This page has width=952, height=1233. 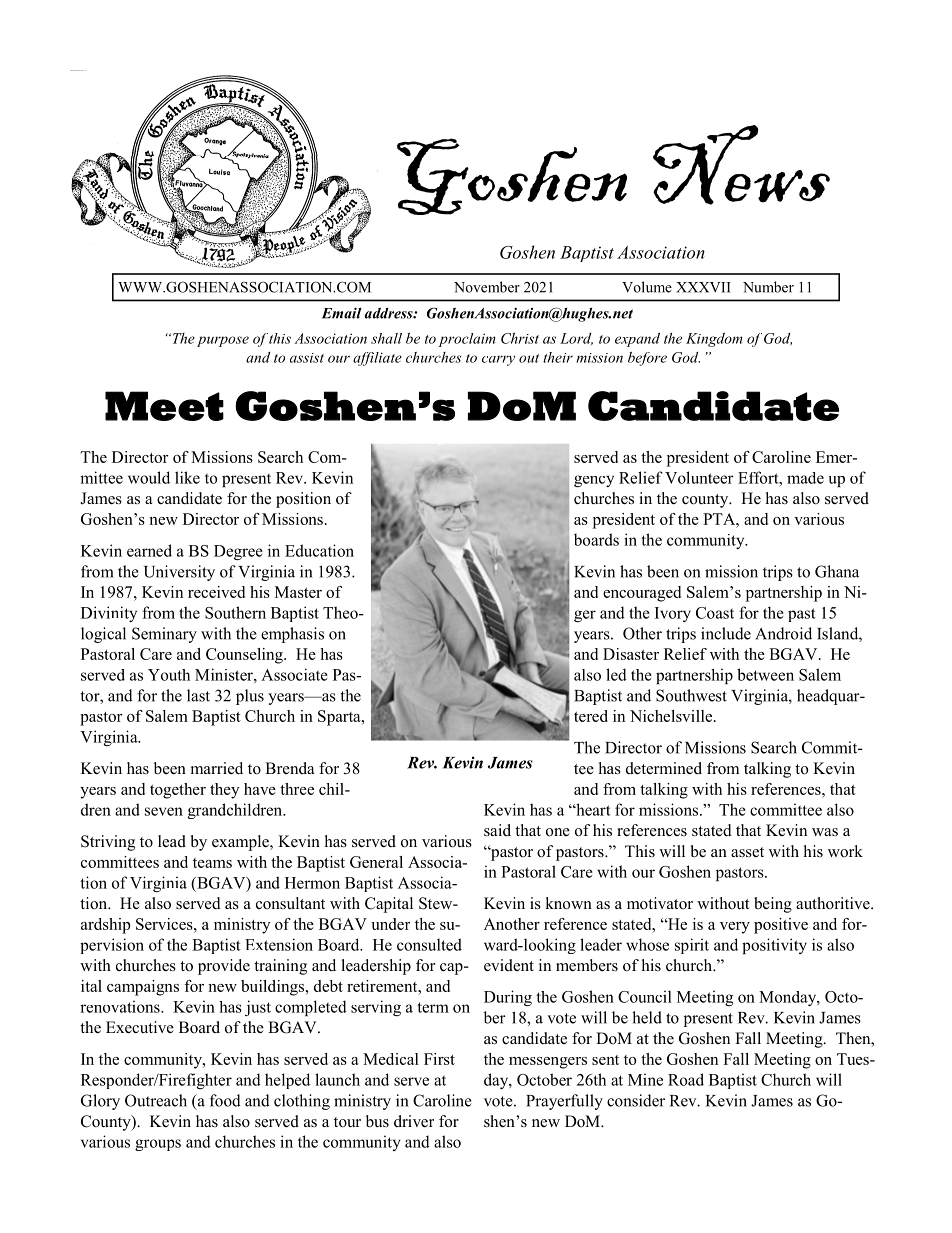 I want to click on November, so click(x=487, y=287).
